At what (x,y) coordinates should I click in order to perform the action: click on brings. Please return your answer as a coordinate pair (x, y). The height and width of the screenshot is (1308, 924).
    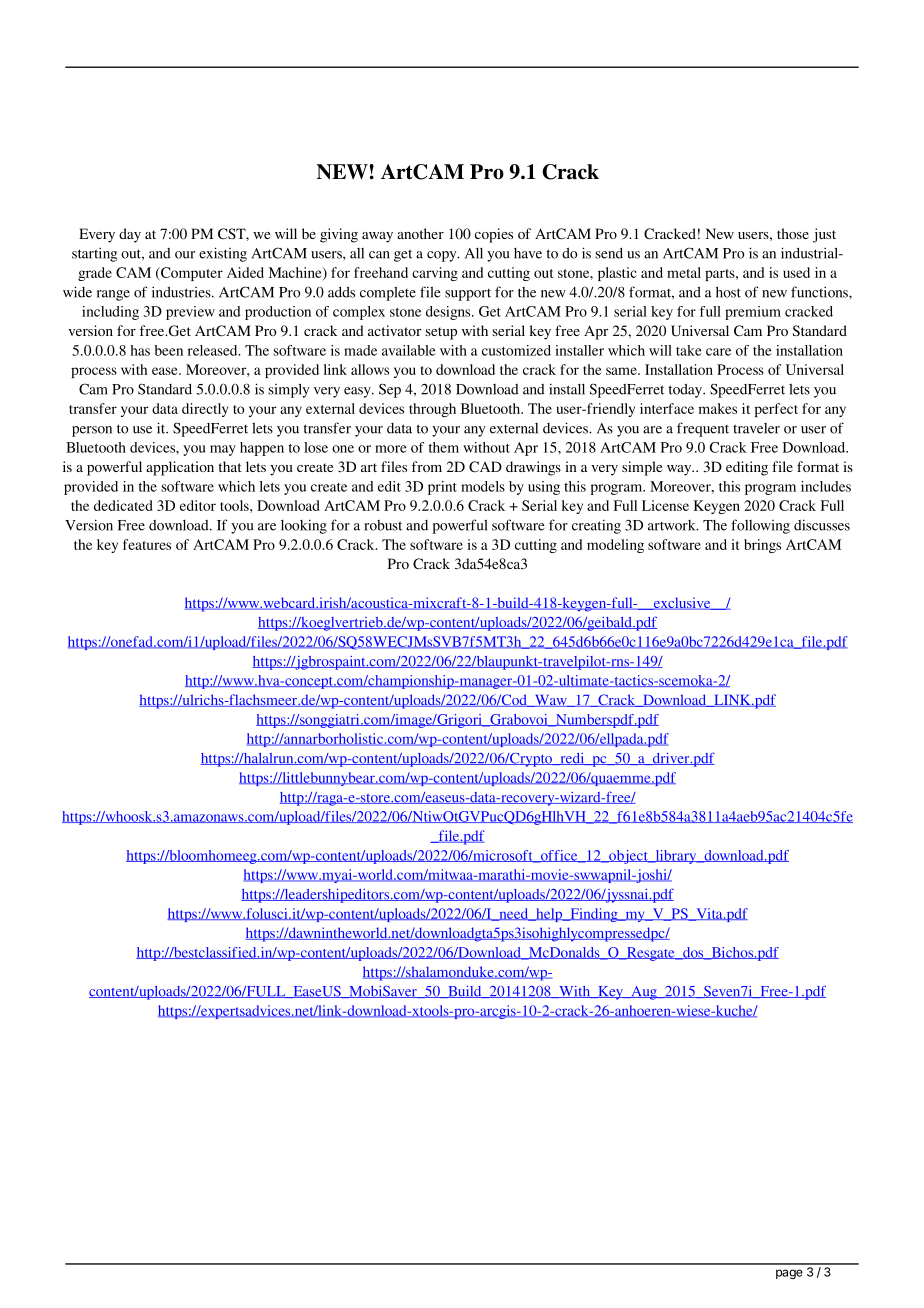
    Looking at the image, I should click on (762, 546).
